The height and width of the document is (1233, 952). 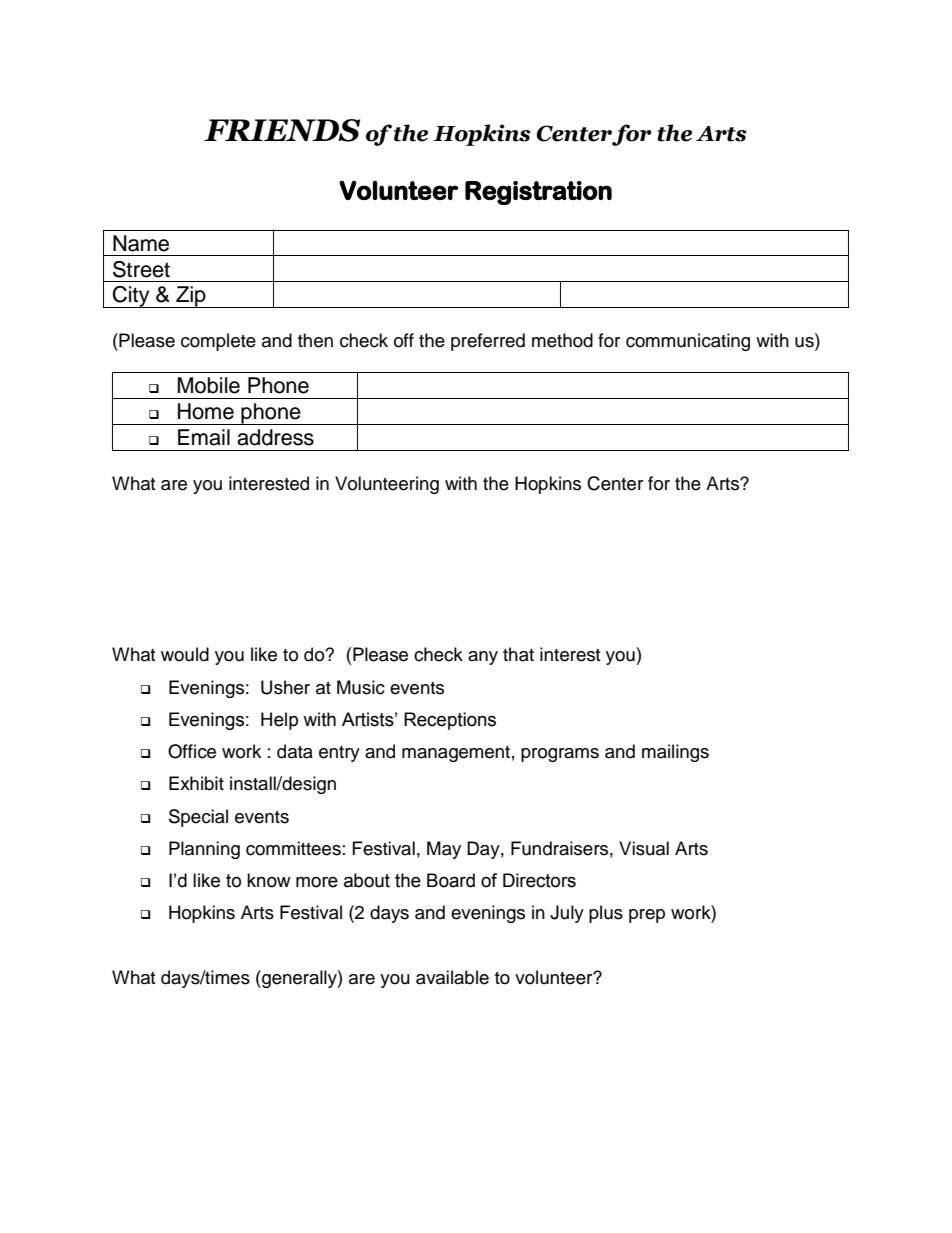 I want to click on Zip, so click(x=191, y=297).
